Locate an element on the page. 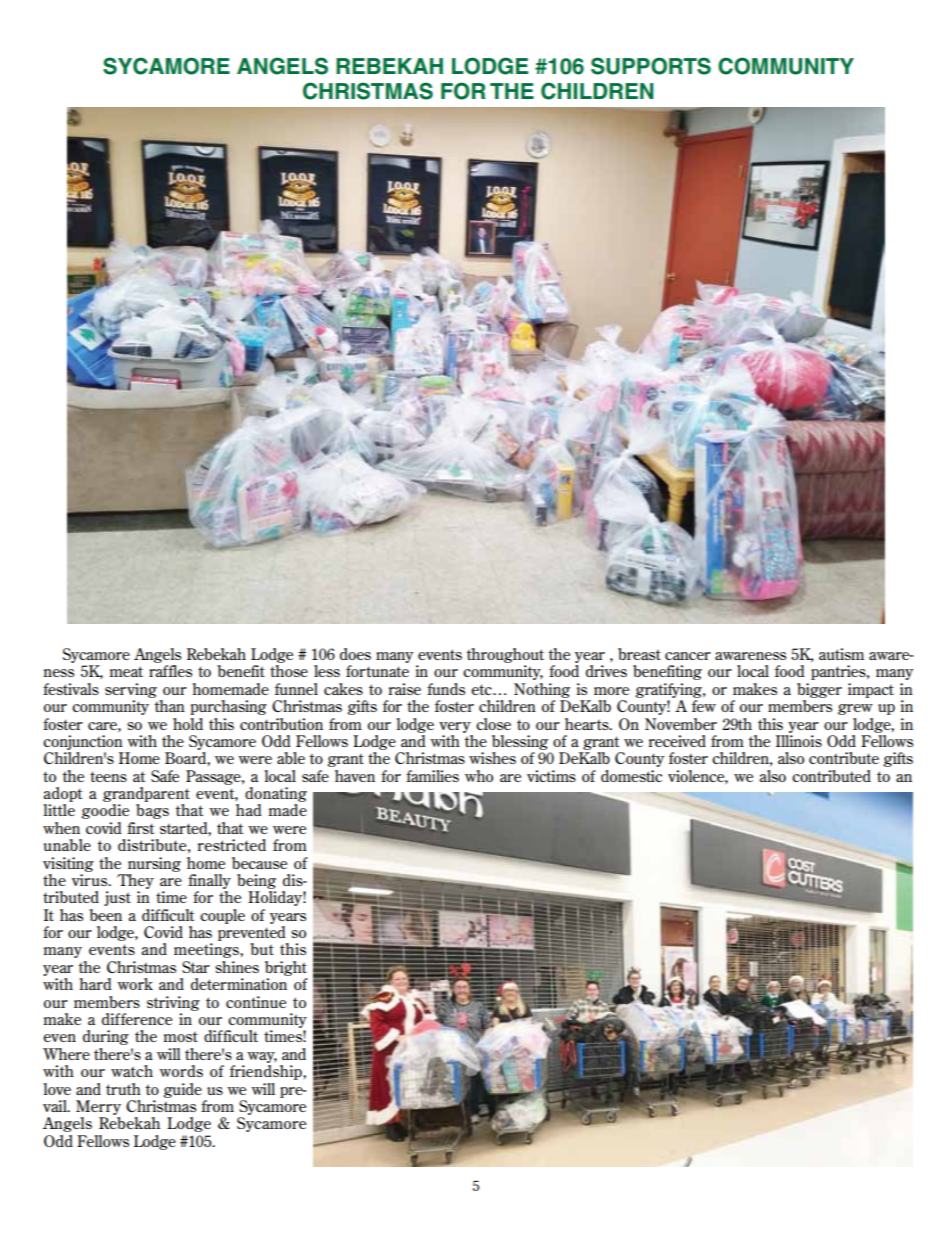  raffles is located at coordinates (170, 671).
